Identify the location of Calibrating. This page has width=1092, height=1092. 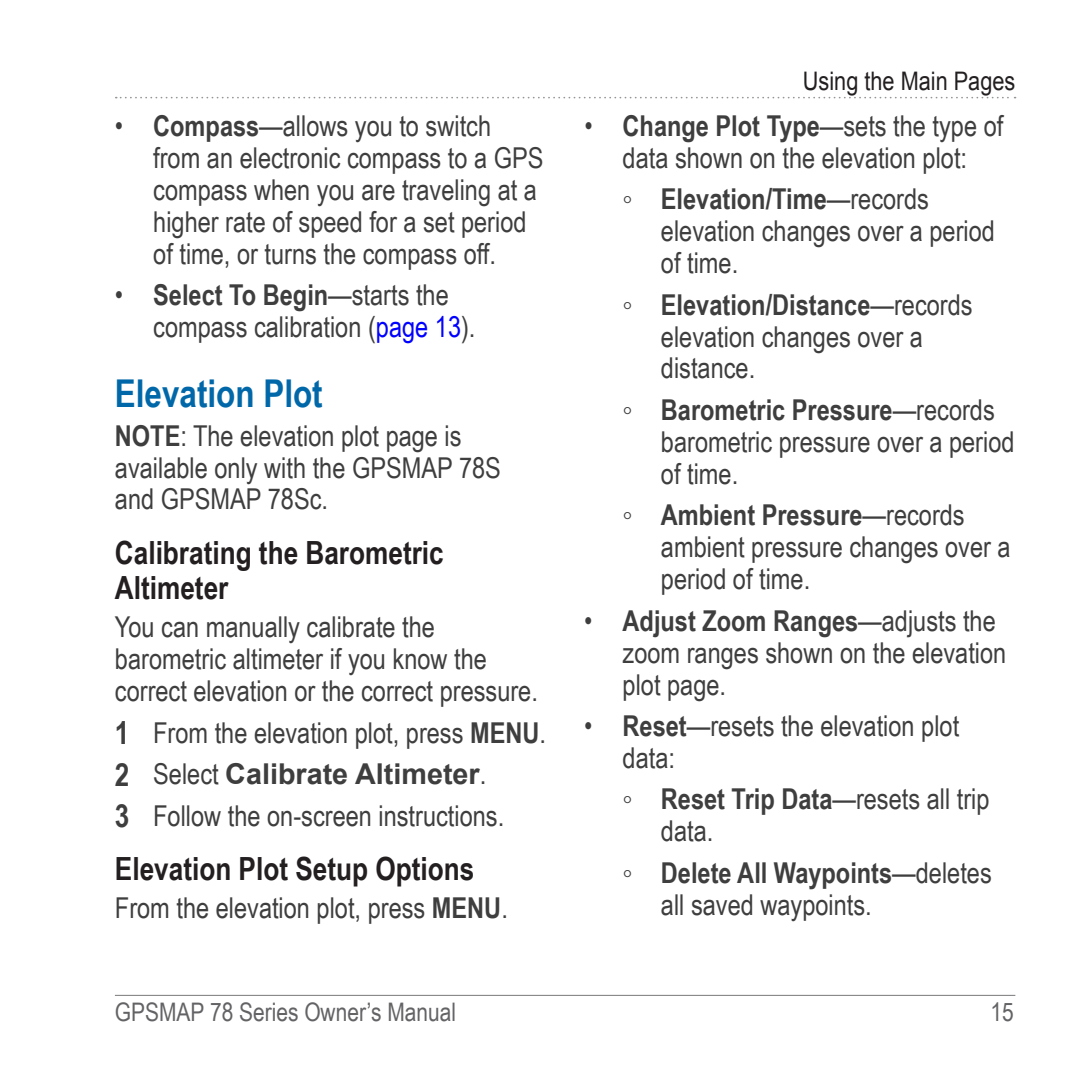
(183, 555).
